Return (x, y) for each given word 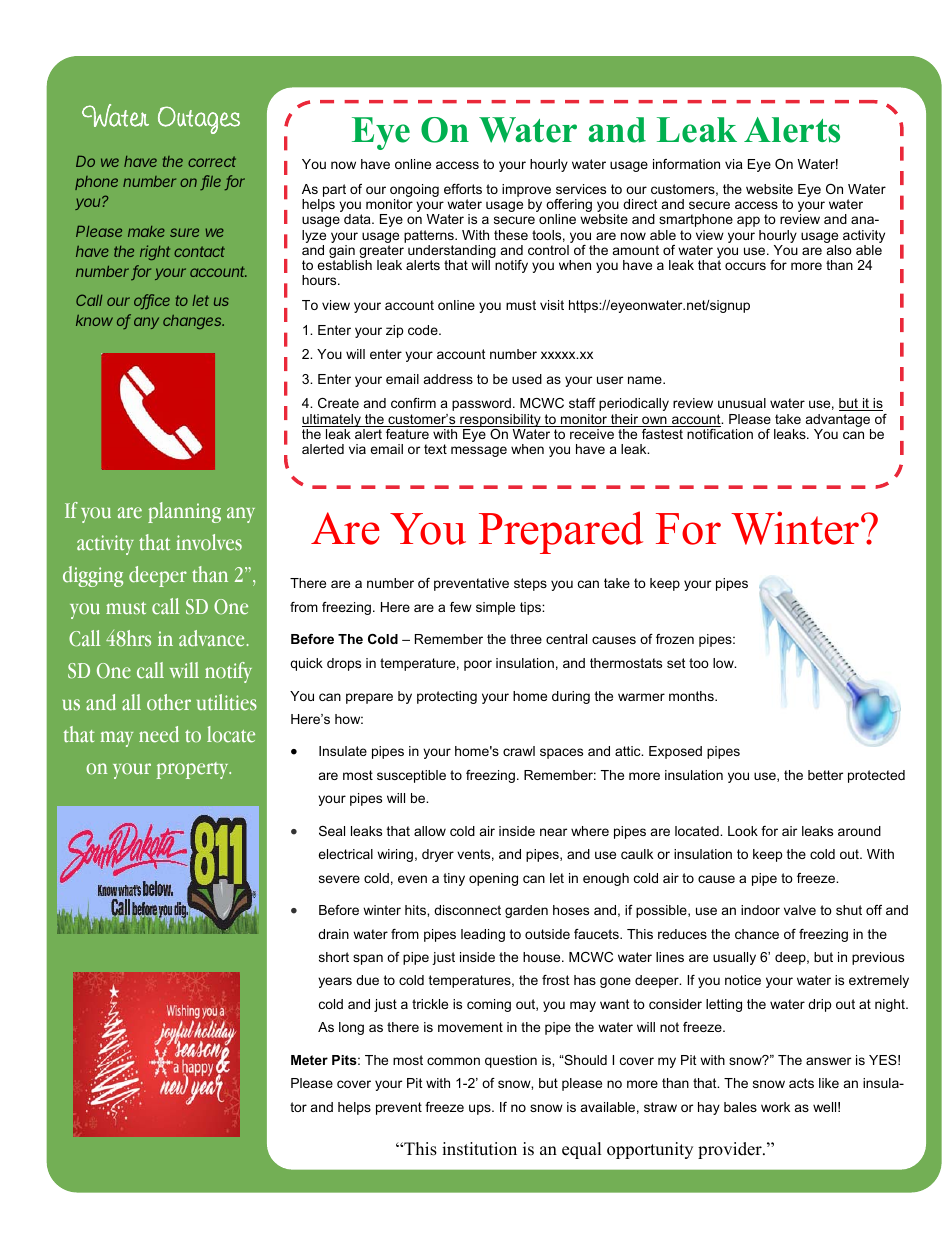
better (825, 775)
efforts (463, 189)
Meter (309, 1060)
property (193, 770)
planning (184, 512)
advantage (838, 422)
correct (212, 161)
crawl (519, 751)
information (686, 164)
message (479, 451)
